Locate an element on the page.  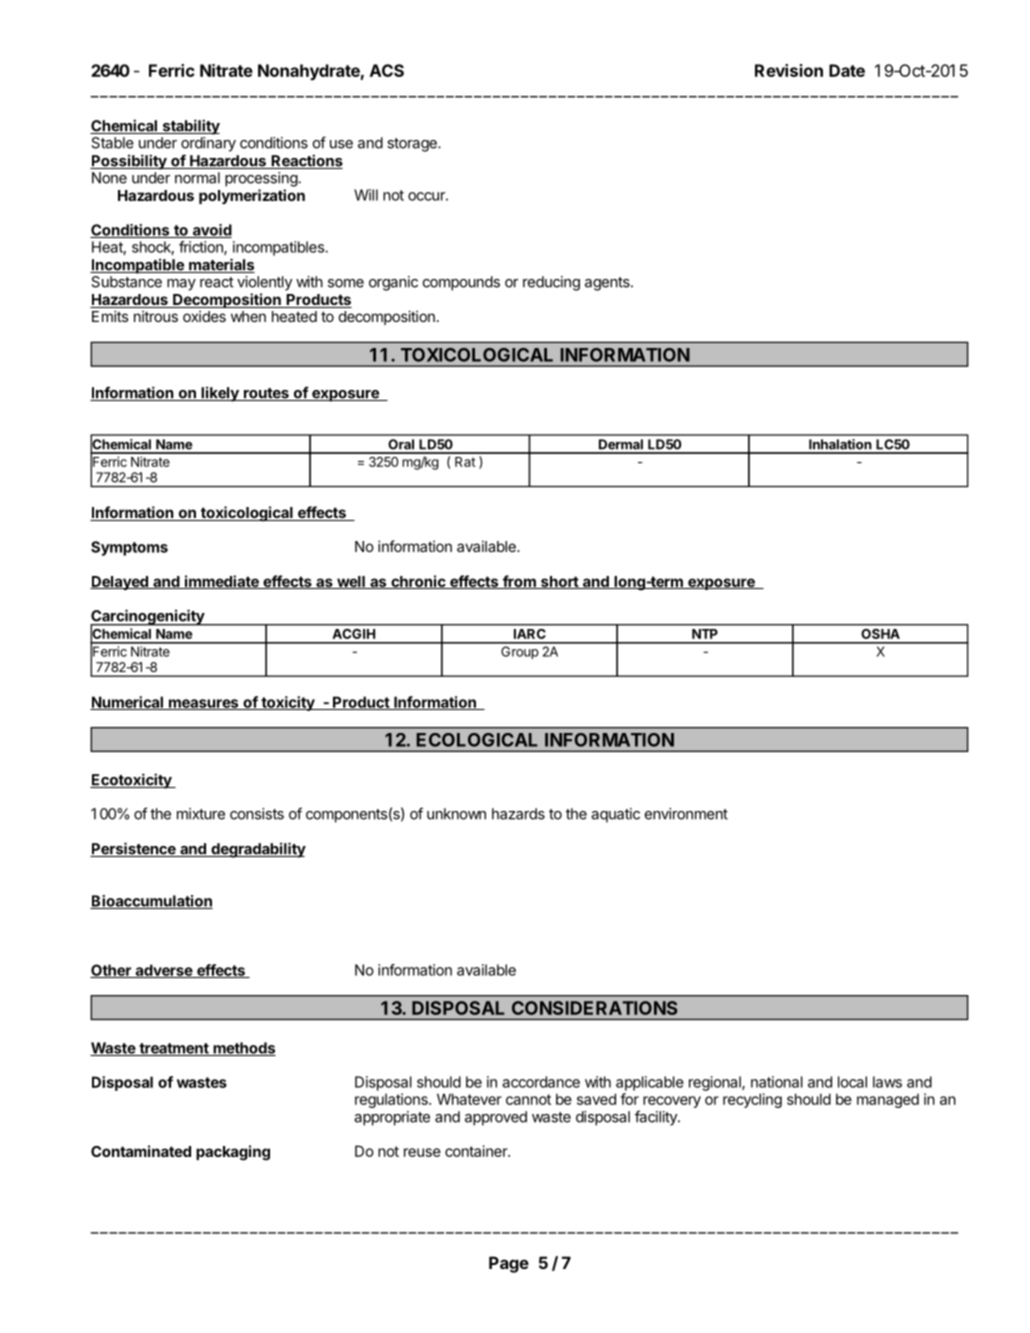
likely is located at coordinates (220, 394).
